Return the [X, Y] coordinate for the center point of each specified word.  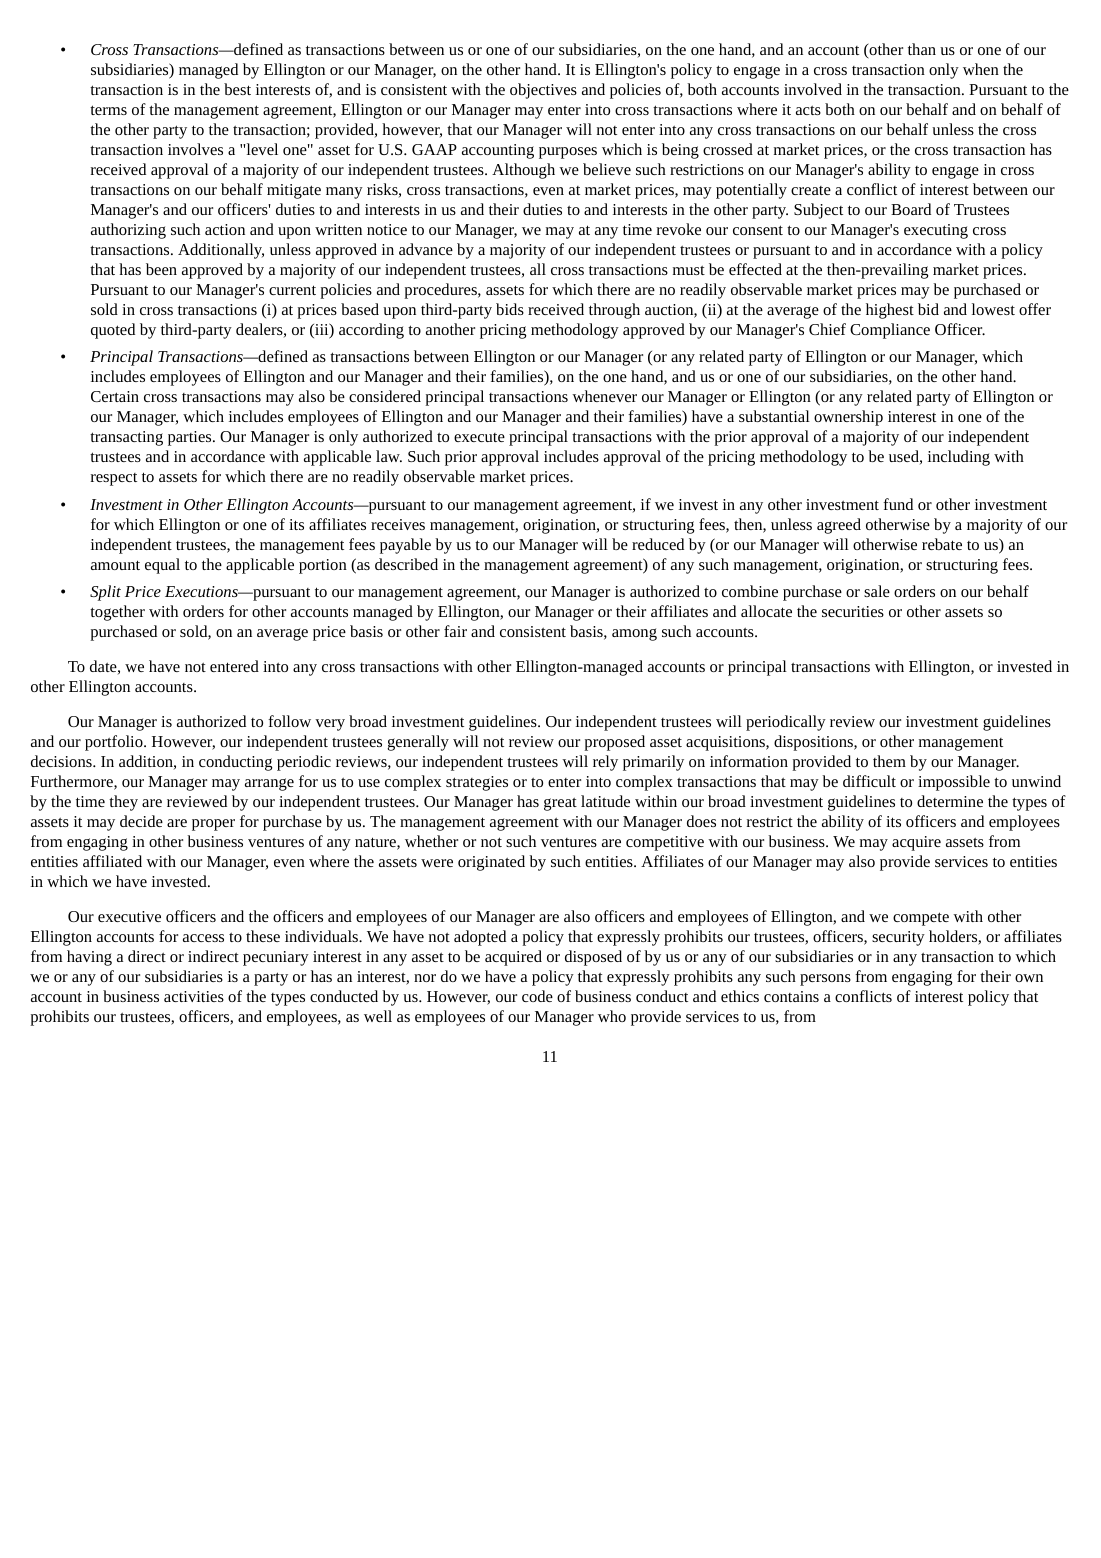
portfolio [115, 743]
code [537, 996]
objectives [543, 91]
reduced [658, 544]
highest [890, 311]
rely [605, 763]
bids [510, 309]
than [922, 49]
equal [162, 566]
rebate [942, 544]
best [237, 89]
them [889, 761]
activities [194, 996]
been [161, 269]
